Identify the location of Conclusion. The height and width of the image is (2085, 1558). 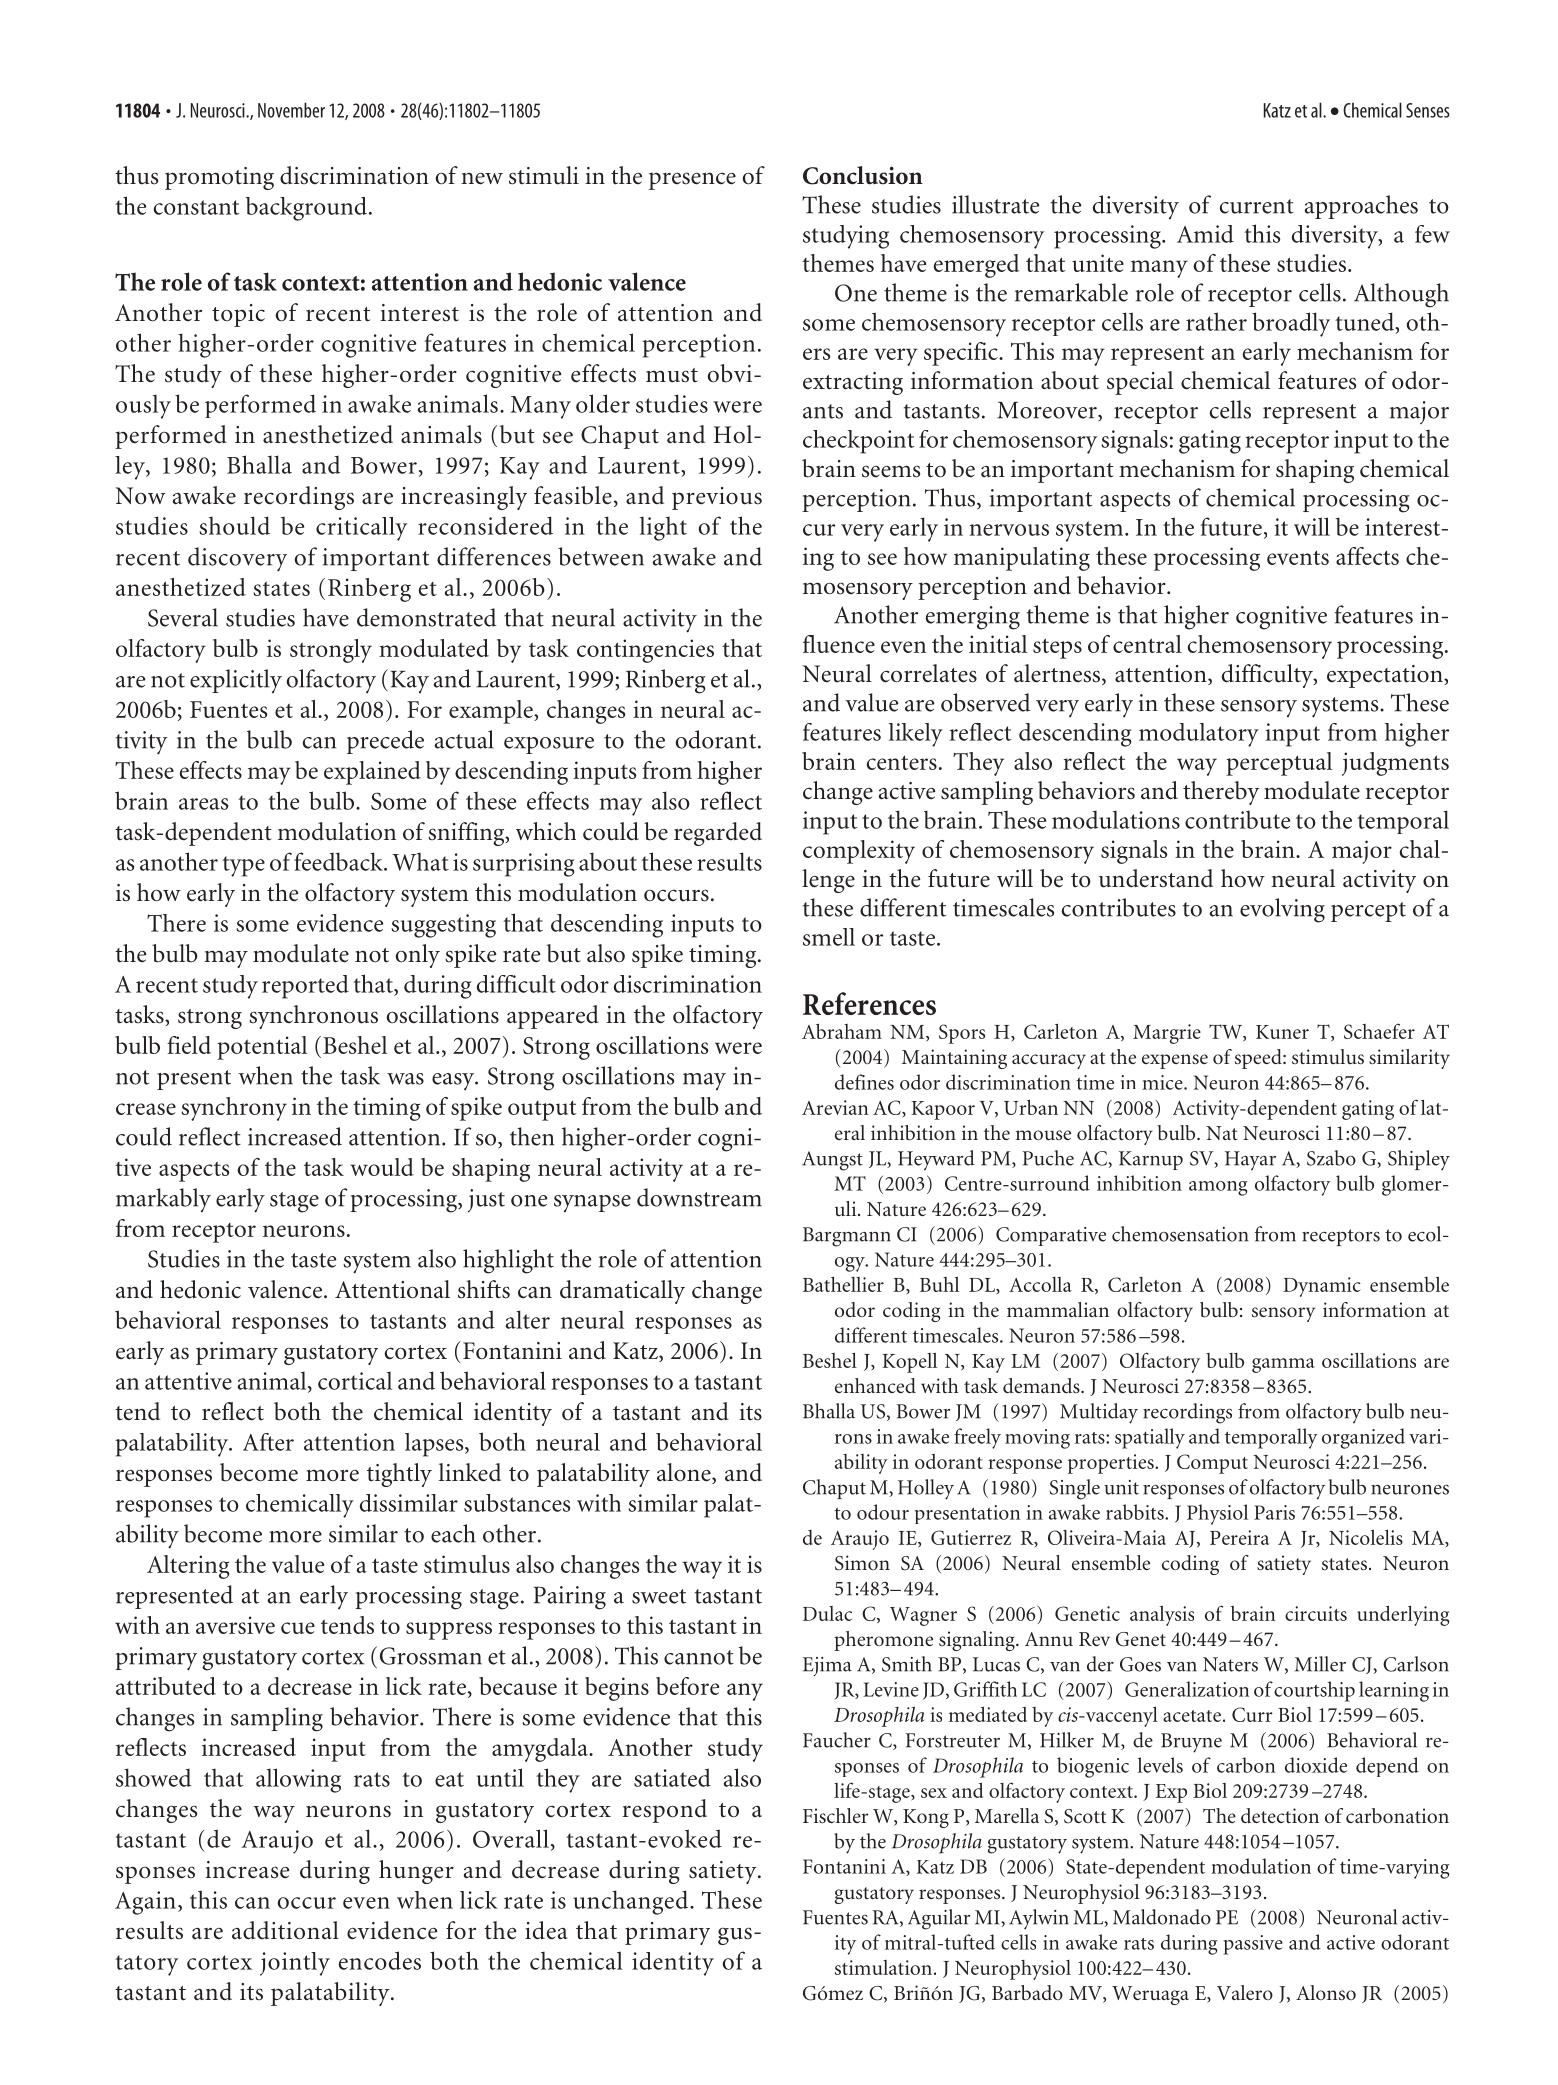
(863, 175).
